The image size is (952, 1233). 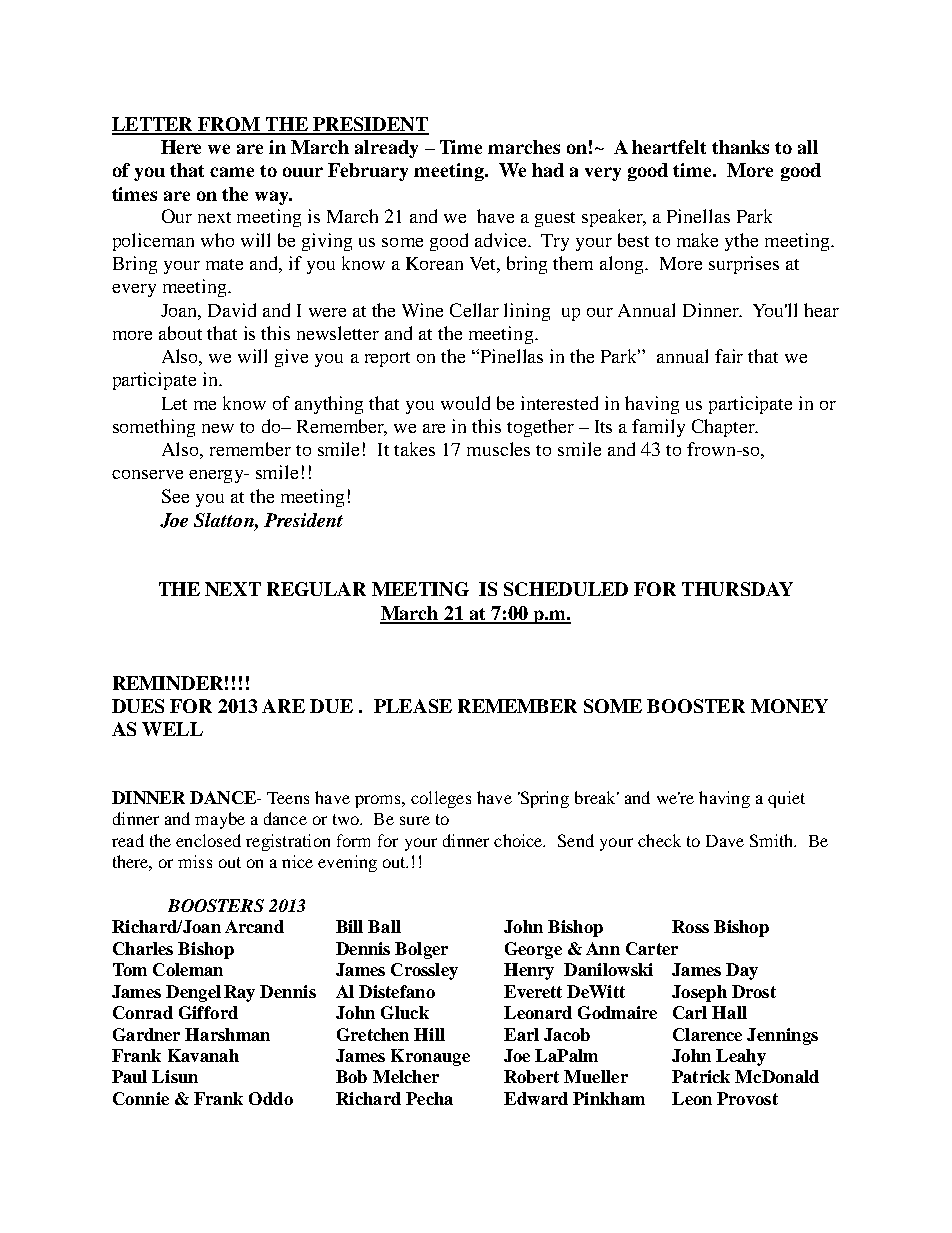 I want to click on thanks, so click(x=740, y=147).
